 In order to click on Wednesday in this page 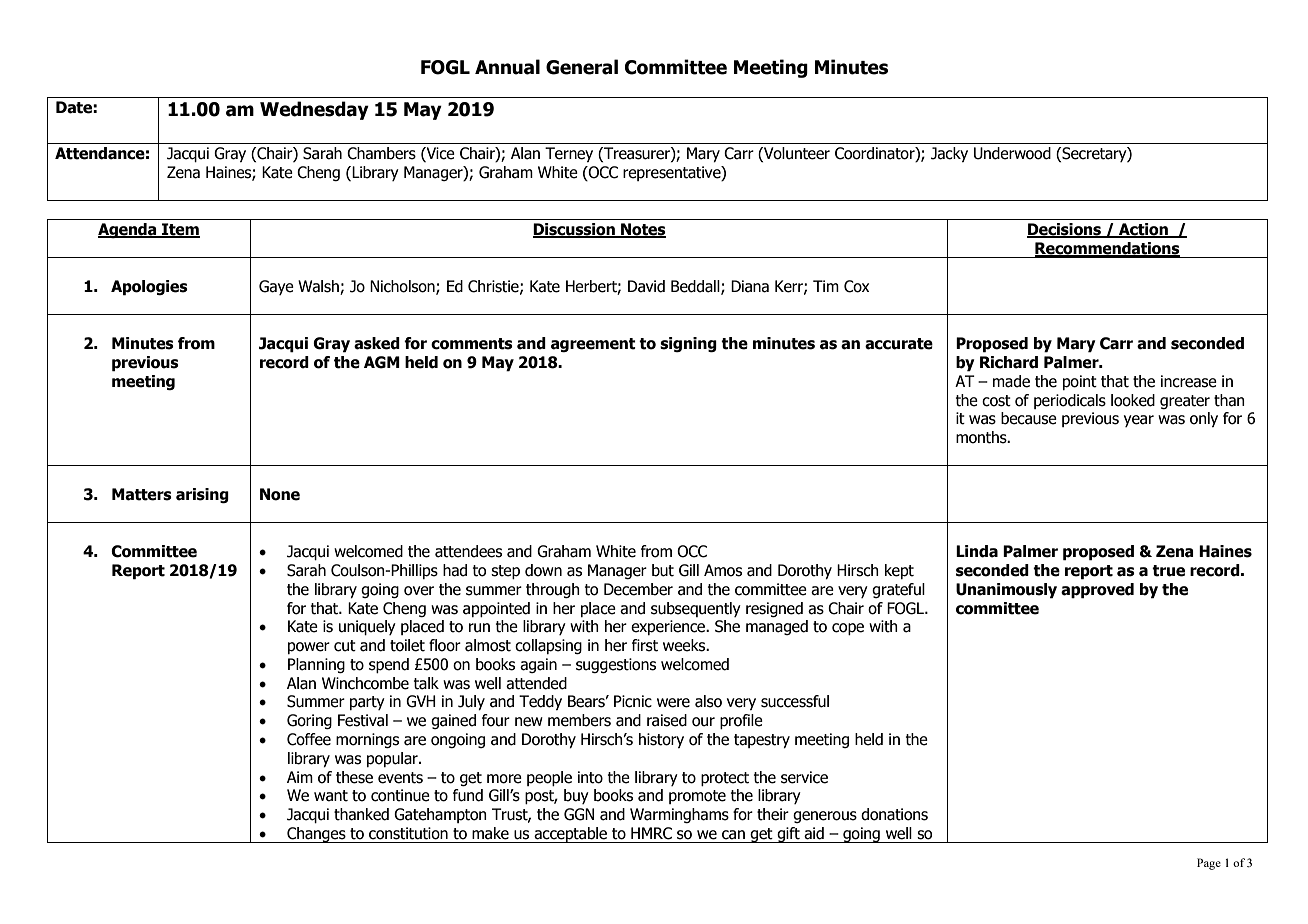, I will do `click(314, 110)`.
